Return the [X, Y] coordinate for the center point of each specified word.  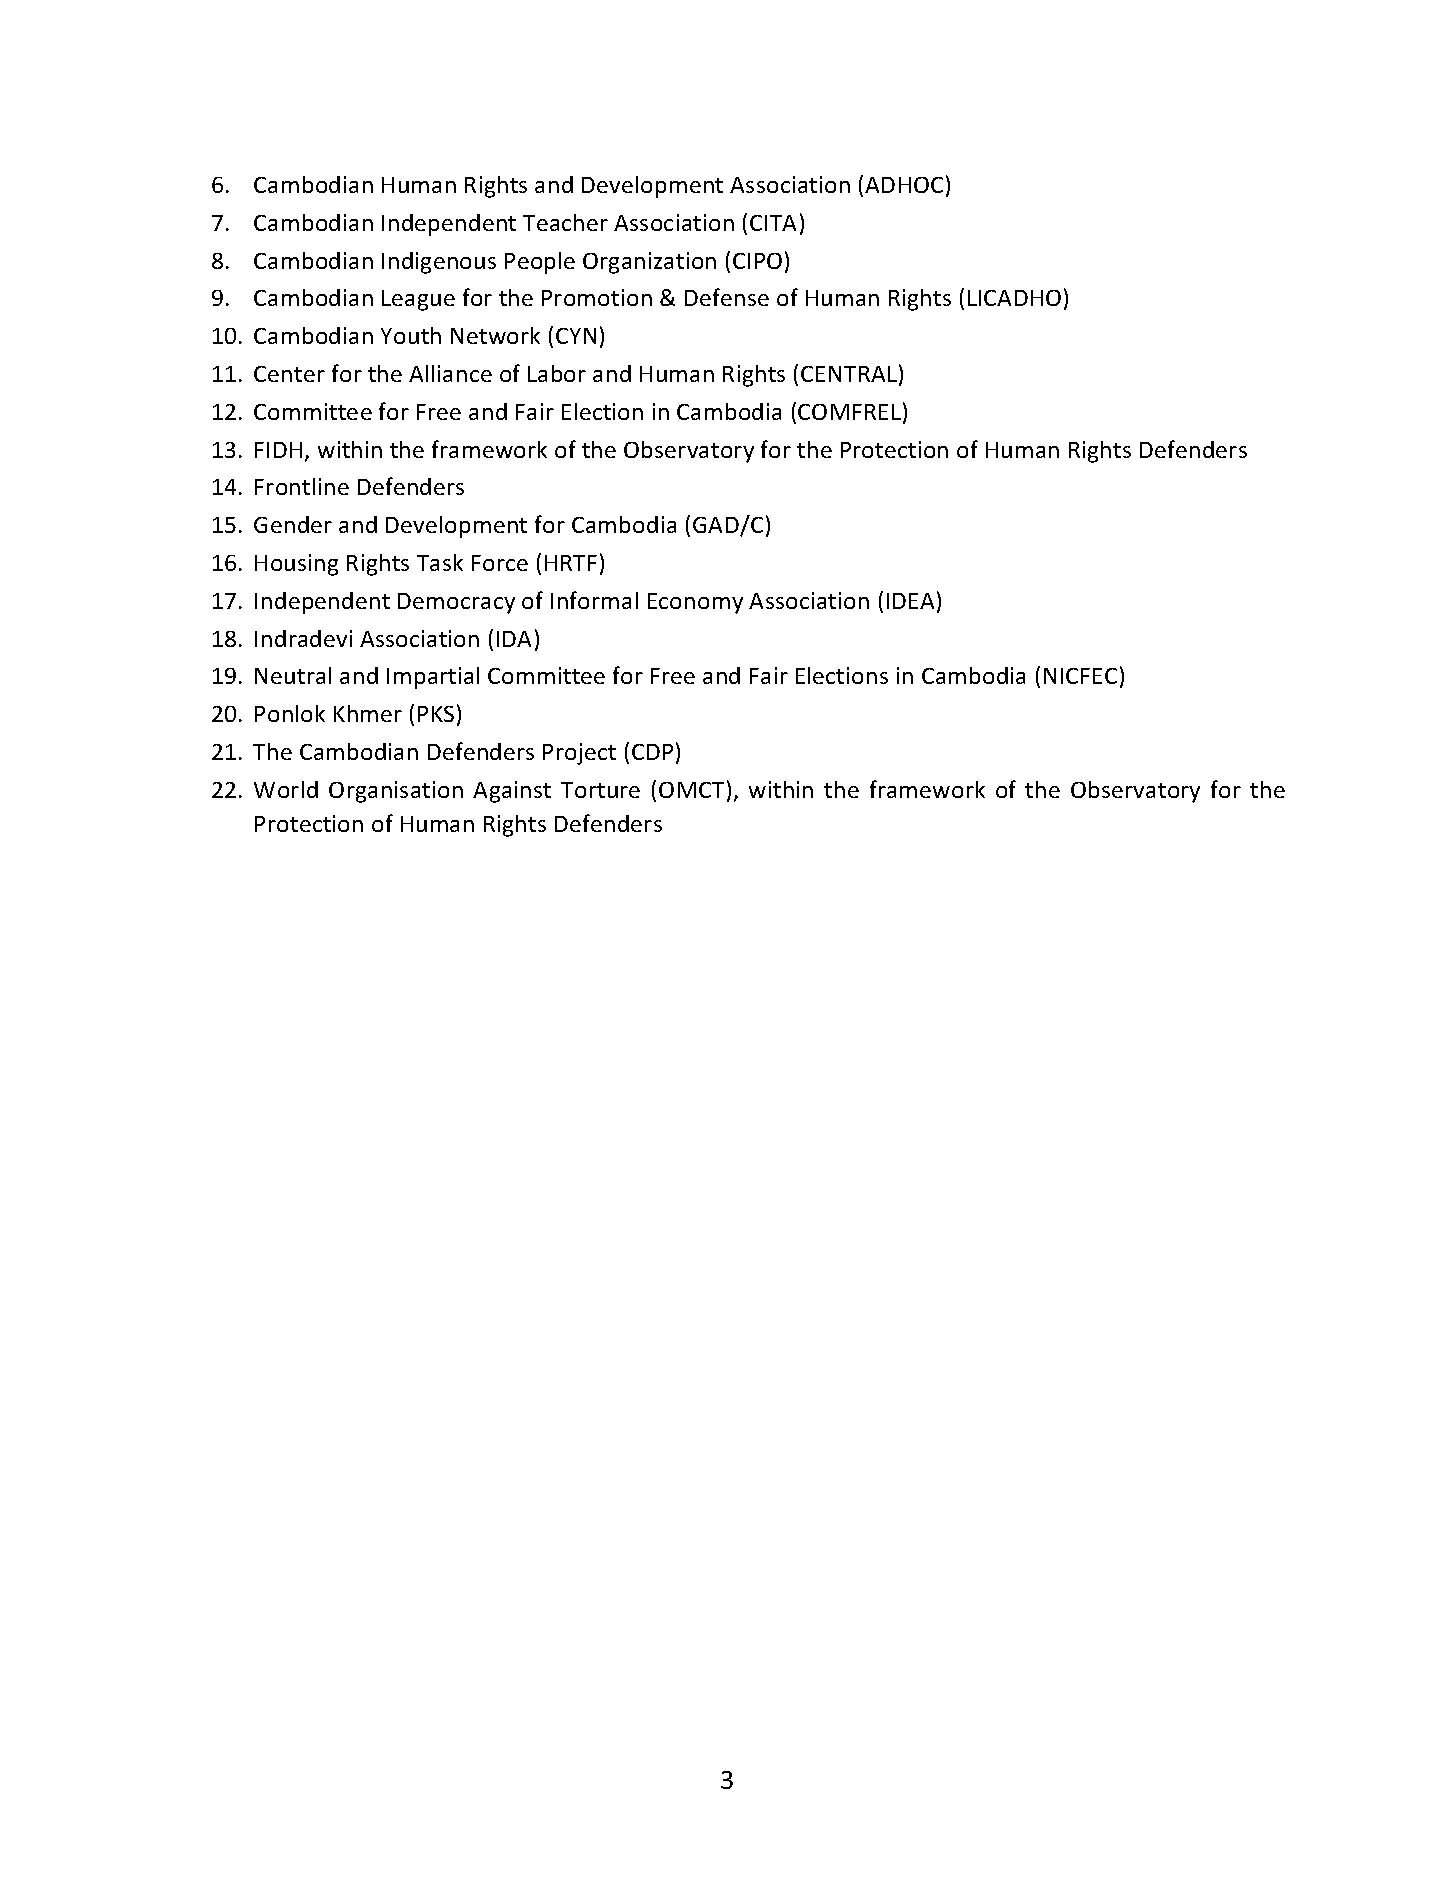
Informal [594, 600]
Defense [727, 297]
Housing [296, 565]
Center [289, 374]
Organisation [396, 792]
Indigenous [439, 263]
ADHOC [904, 185]
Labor [557, 373]
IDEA [910, 601]
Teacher [565, 222]
